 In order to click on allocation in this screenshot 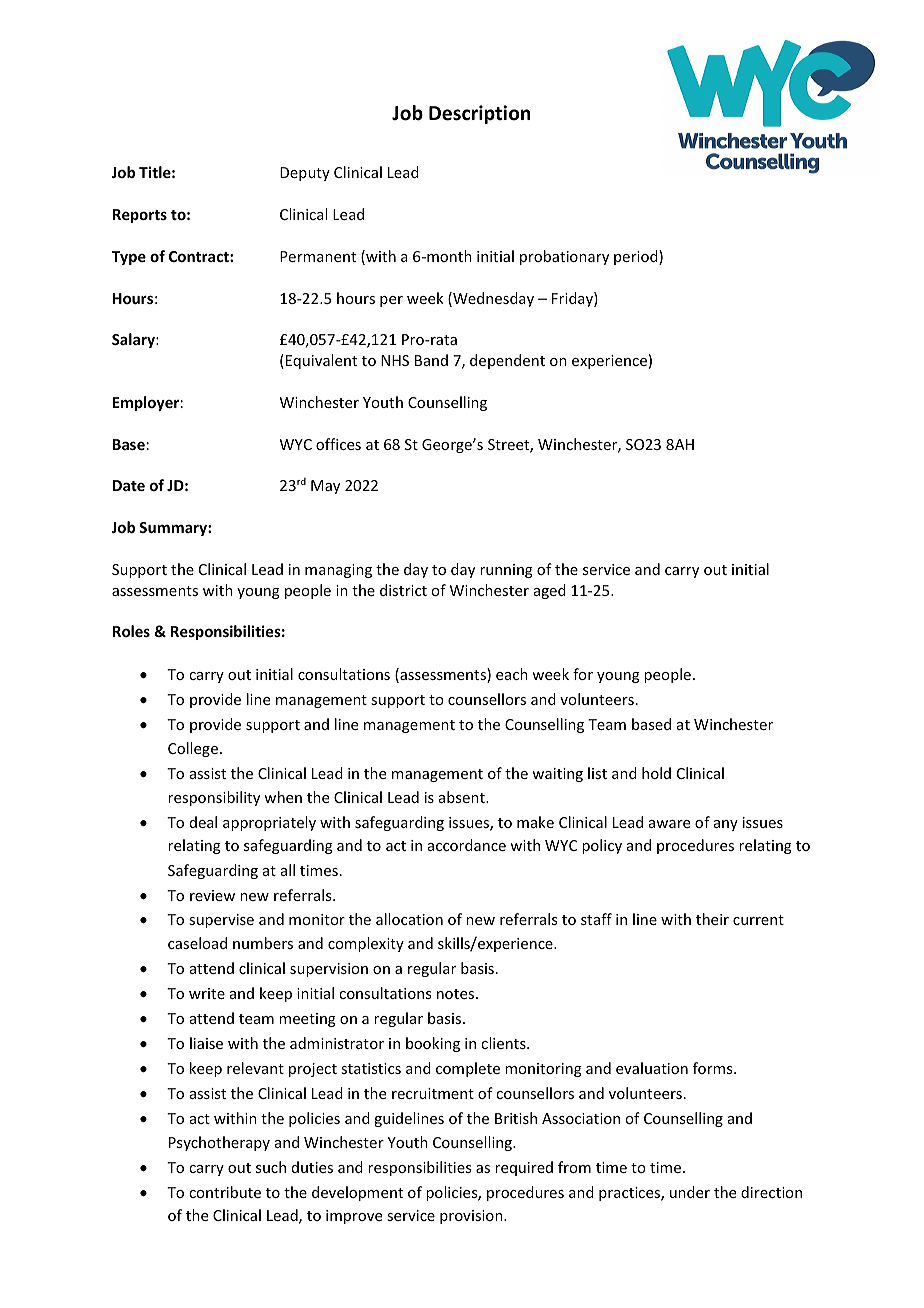, I will do `click(409, 919)`.
